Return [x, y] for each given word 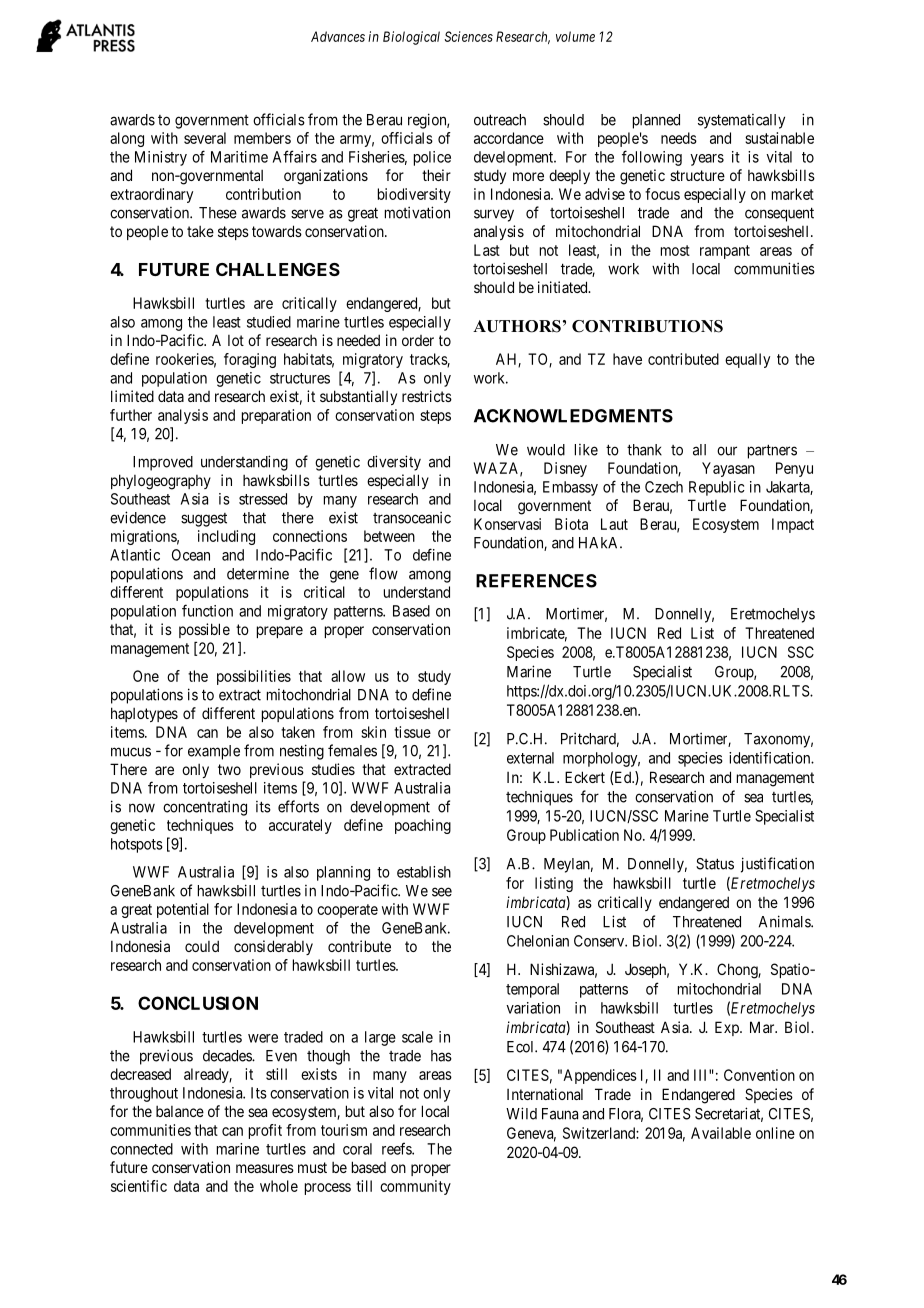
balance [180, 1111]
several [205, 138]
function [207, 610]
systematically [741, 121]
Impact [793, 525]
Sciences [468, 36]
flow [383, 573]
